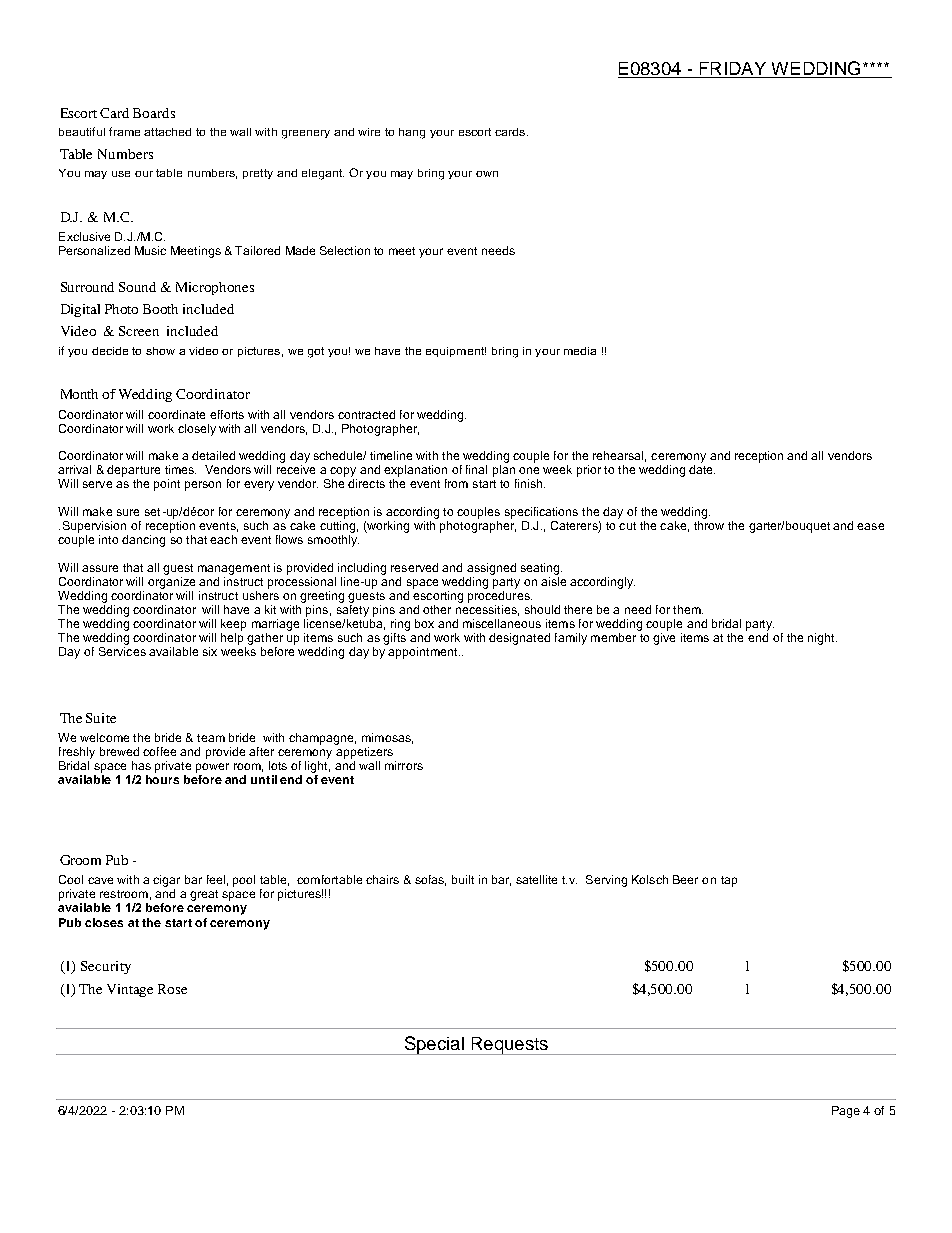  I want to click on organize, so click(171, 583).
